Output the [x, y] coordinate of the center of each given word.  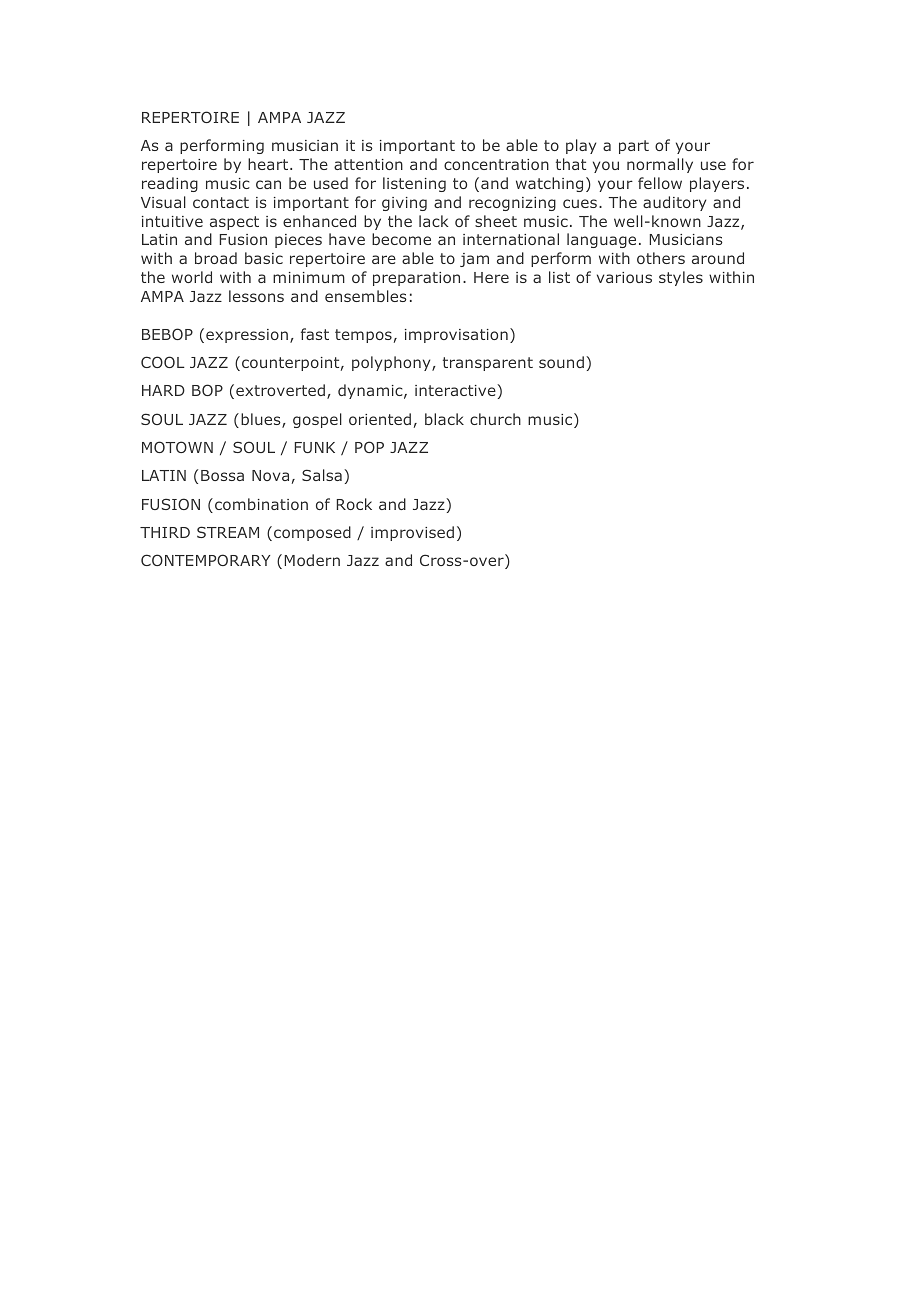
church [495, 419]
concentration [496, 164]
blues [262, 420]
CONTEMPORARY [205, 560]
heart [269, 164]
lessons [256, 296]
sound [561, 362]
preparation [416, 279]
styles [681, 278]
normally [660, 165]
